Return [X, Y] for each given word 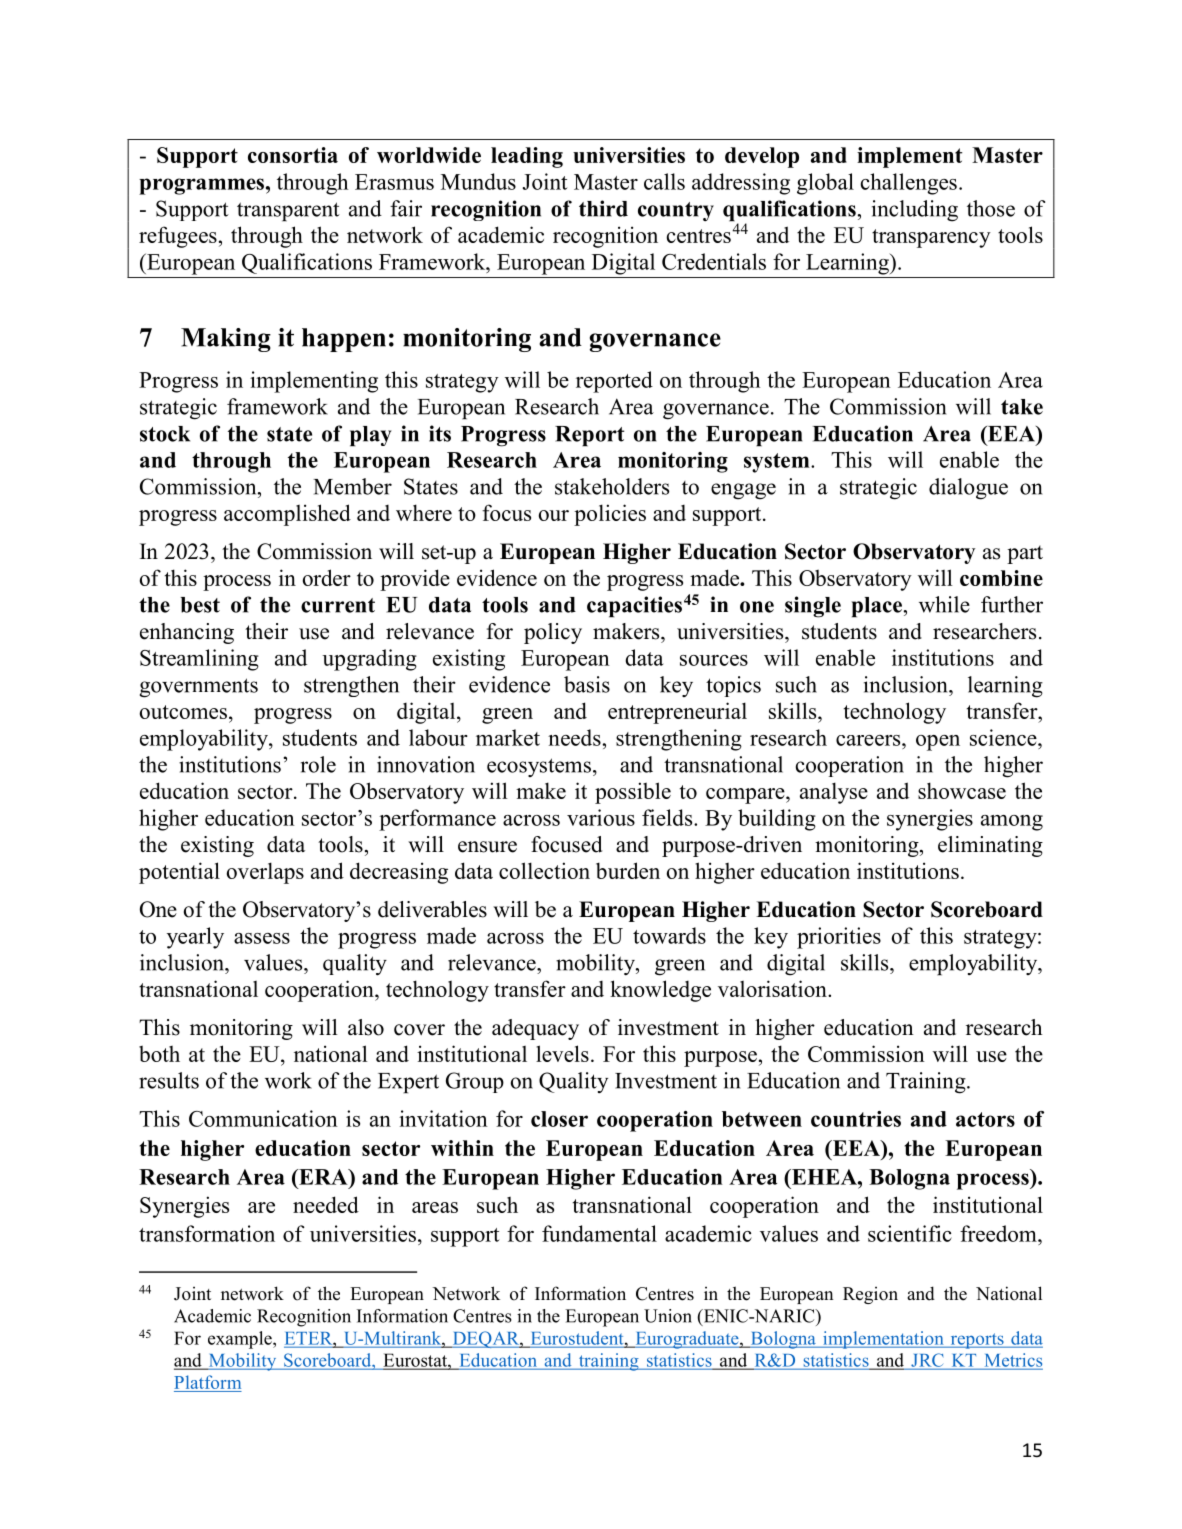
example [241, 1340]
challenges [909, 184]
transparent [288, 212]
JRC [927, 1361]
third [603, 208]
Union [668, 1316]
